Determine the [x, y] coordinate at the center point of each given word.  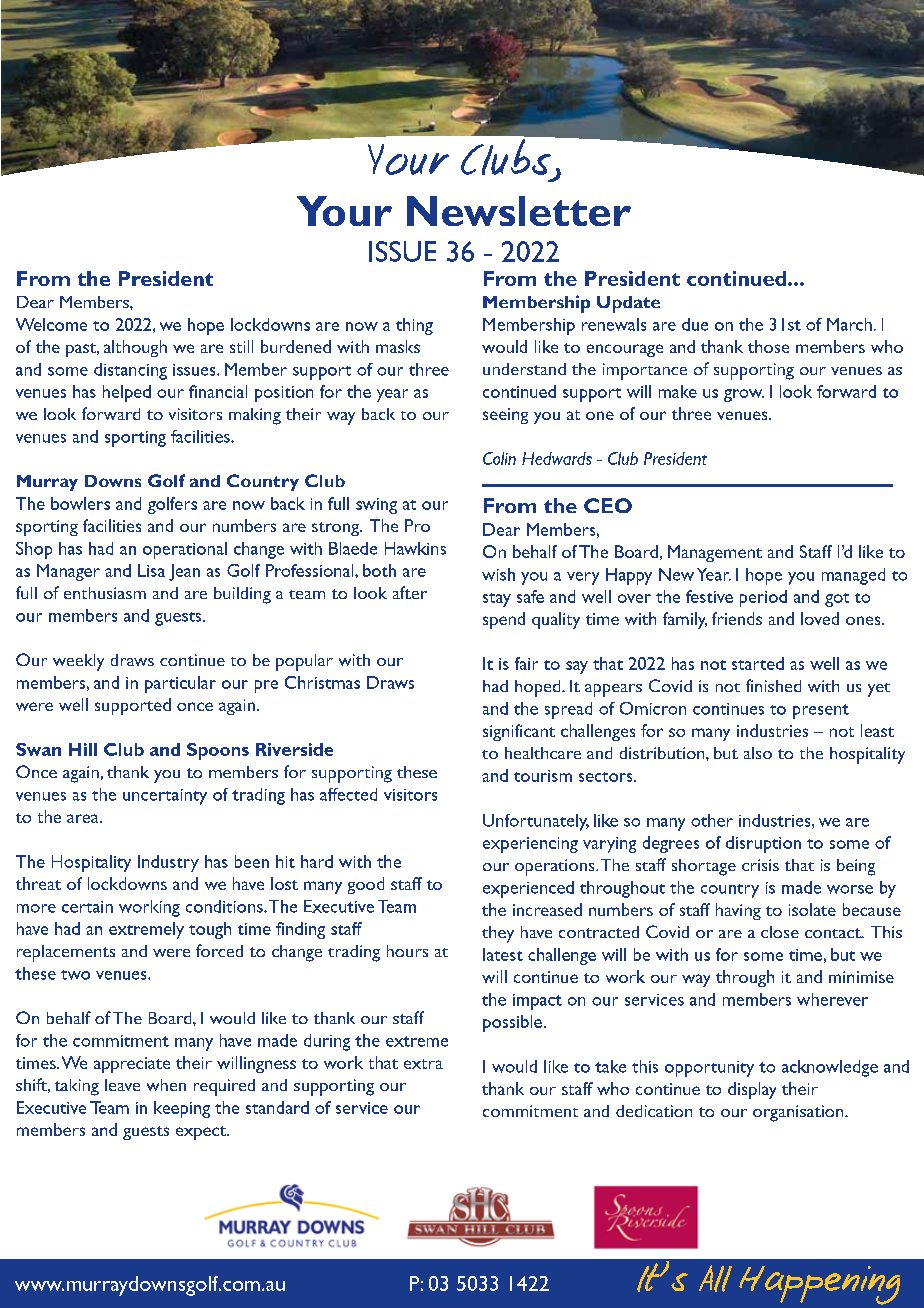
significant [519, 732]
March [849, 324]
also [758, 753]
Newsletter [519, 211]
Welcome [51, 324]
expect [202, 1133]
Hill [83, 749]
